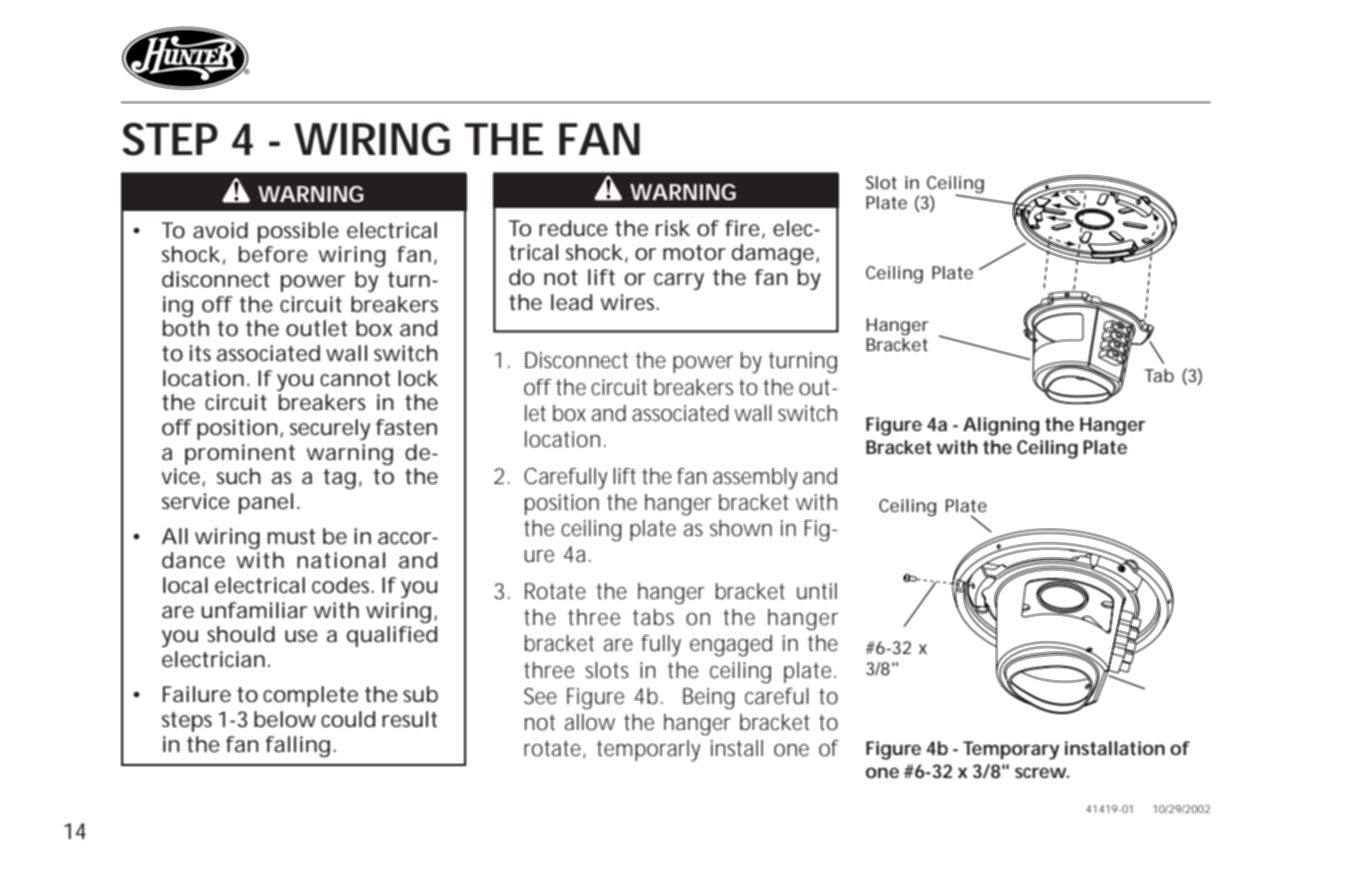 This page has width=1372, height=887. Describe the element at coordinates (297, 746) in the page. I see `falling` at that location.
